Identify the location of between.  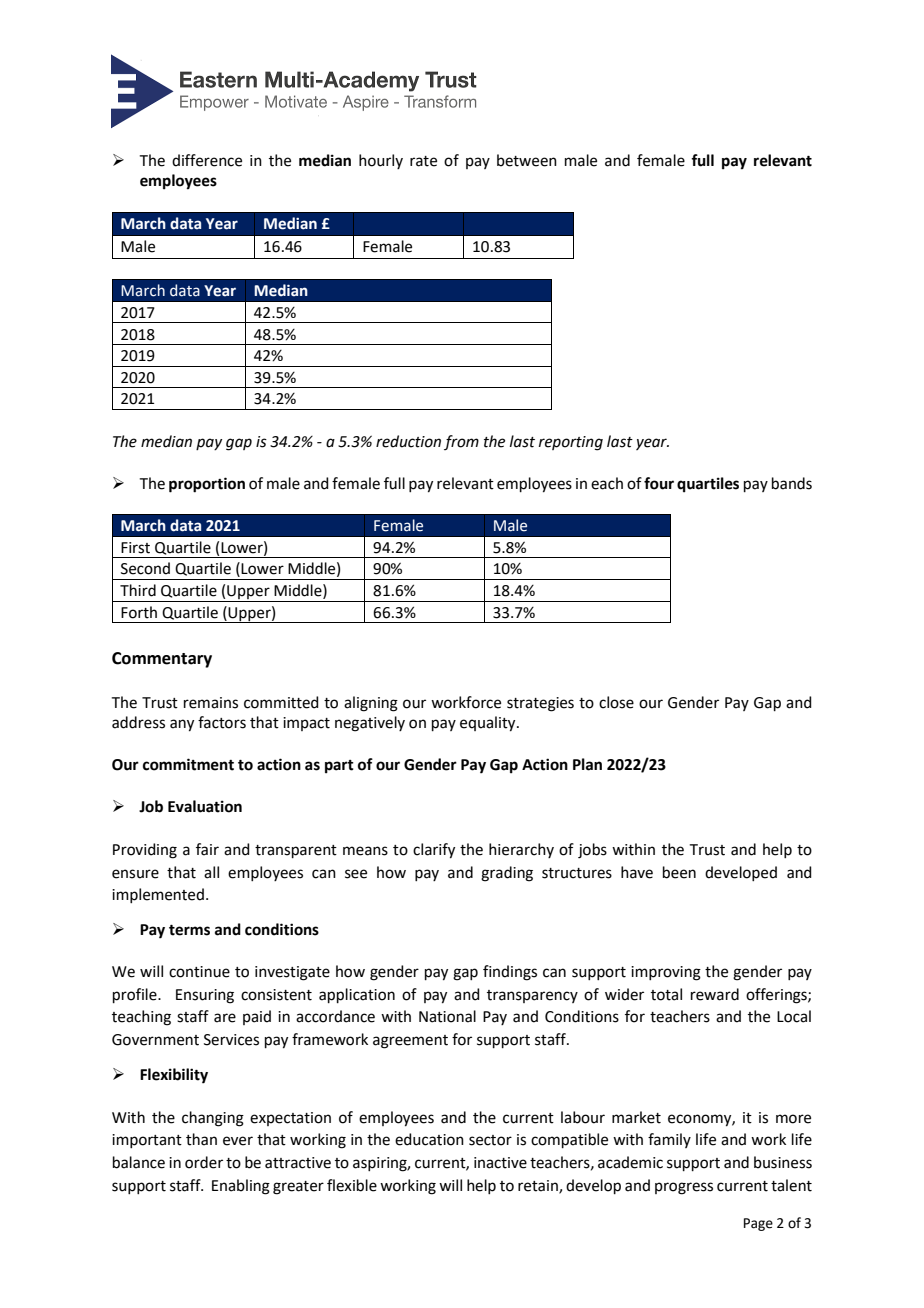
(527, 160).
